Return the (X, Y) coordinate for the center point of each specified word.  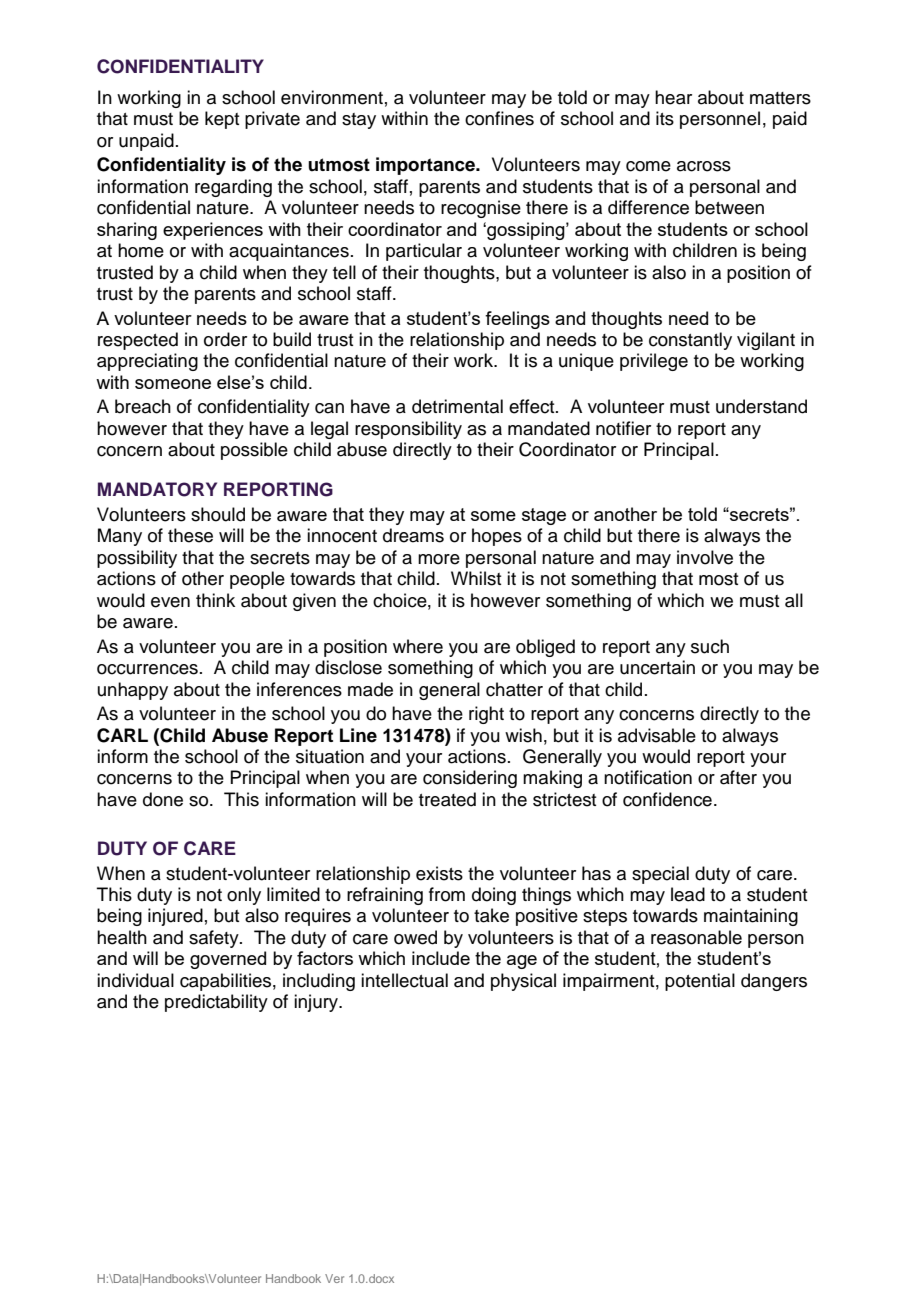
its (665, 118)
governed (228, 960)
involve (705, 557)
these (190, 535)
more (439, 559)
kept (222, 120)
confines (499, 118)
